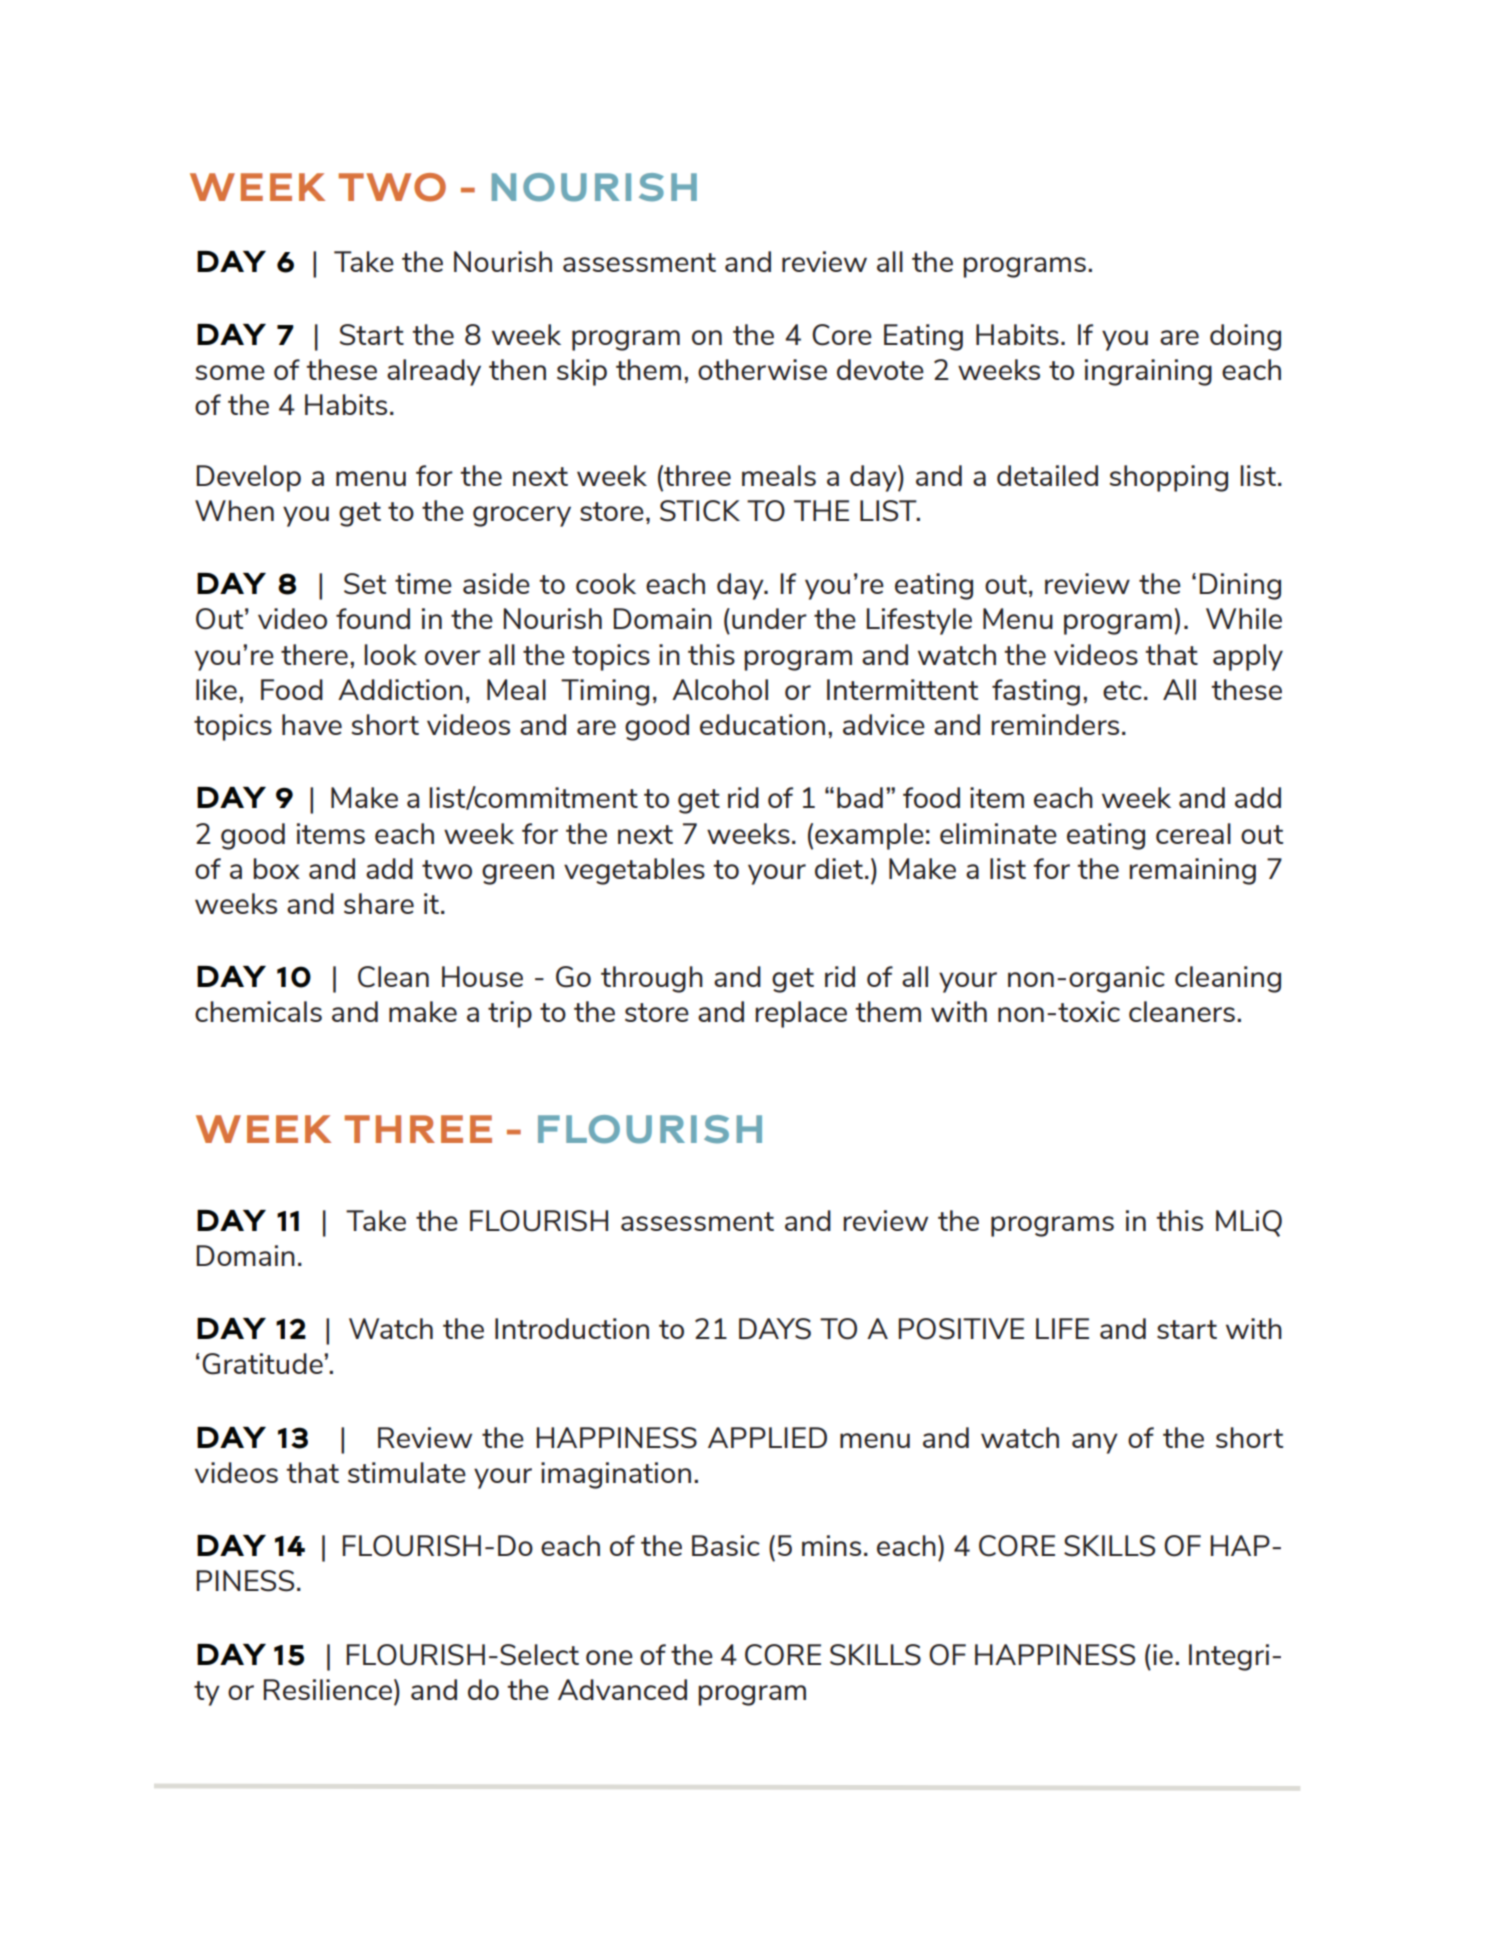 This document has width=1496, height=1935. Describe the element at coordinates (276, 868) in the document. I see `box` at that location.
